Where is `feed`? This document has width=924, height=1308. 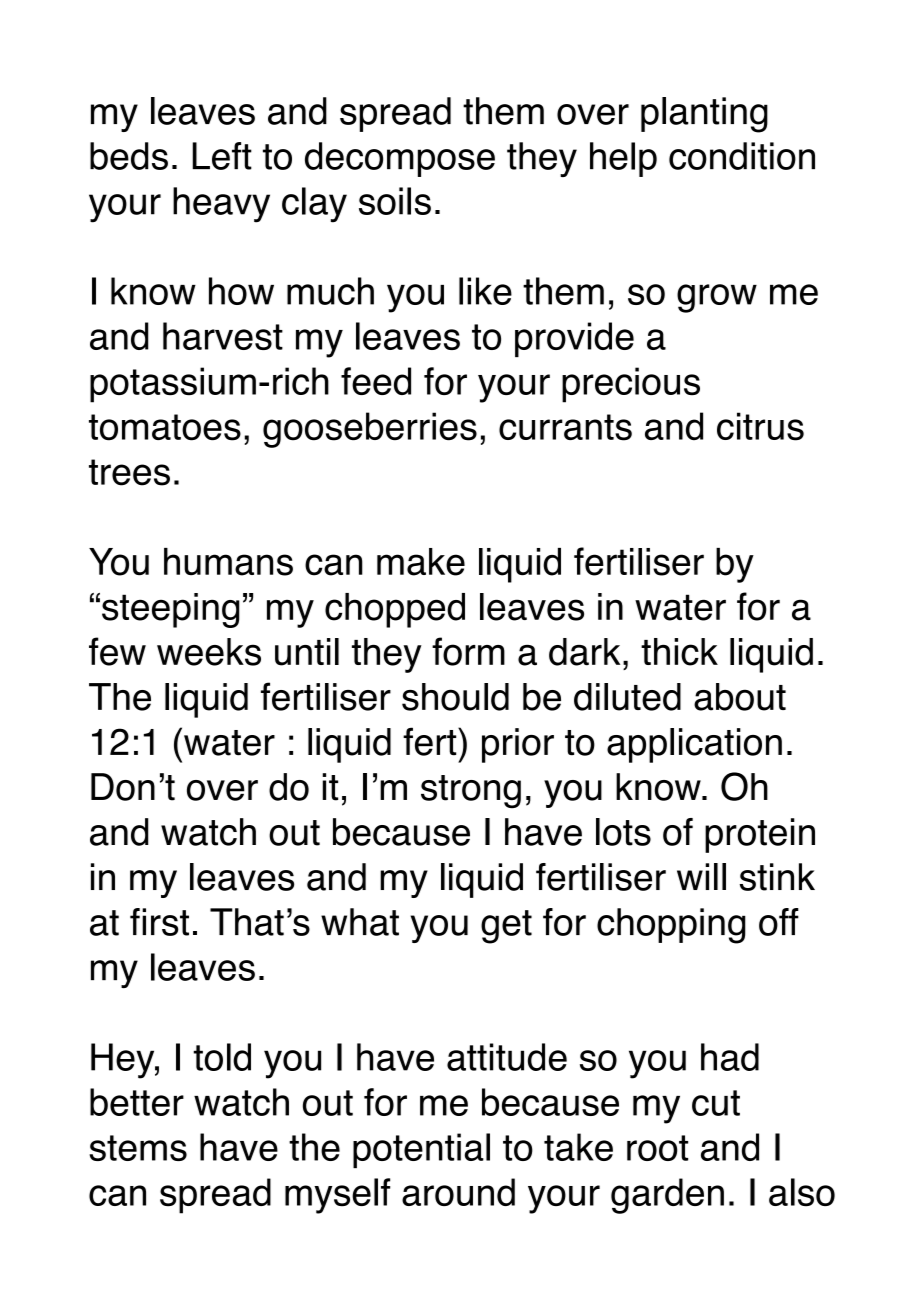 feed is located at coordinates (376, 381).
